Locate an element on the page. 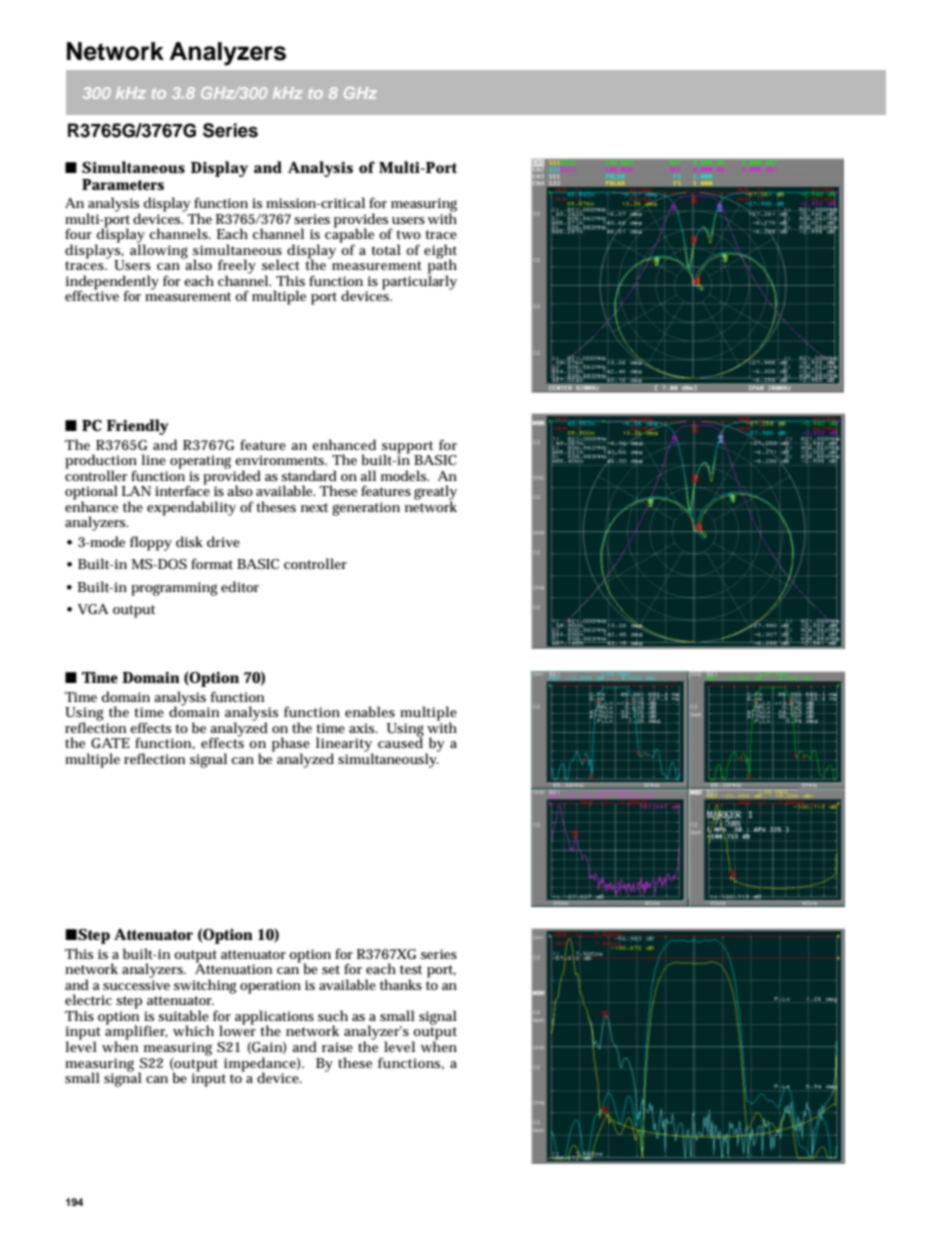 The height and width of the page is (1235, 952). phase is located at coordinates (291, 745).
